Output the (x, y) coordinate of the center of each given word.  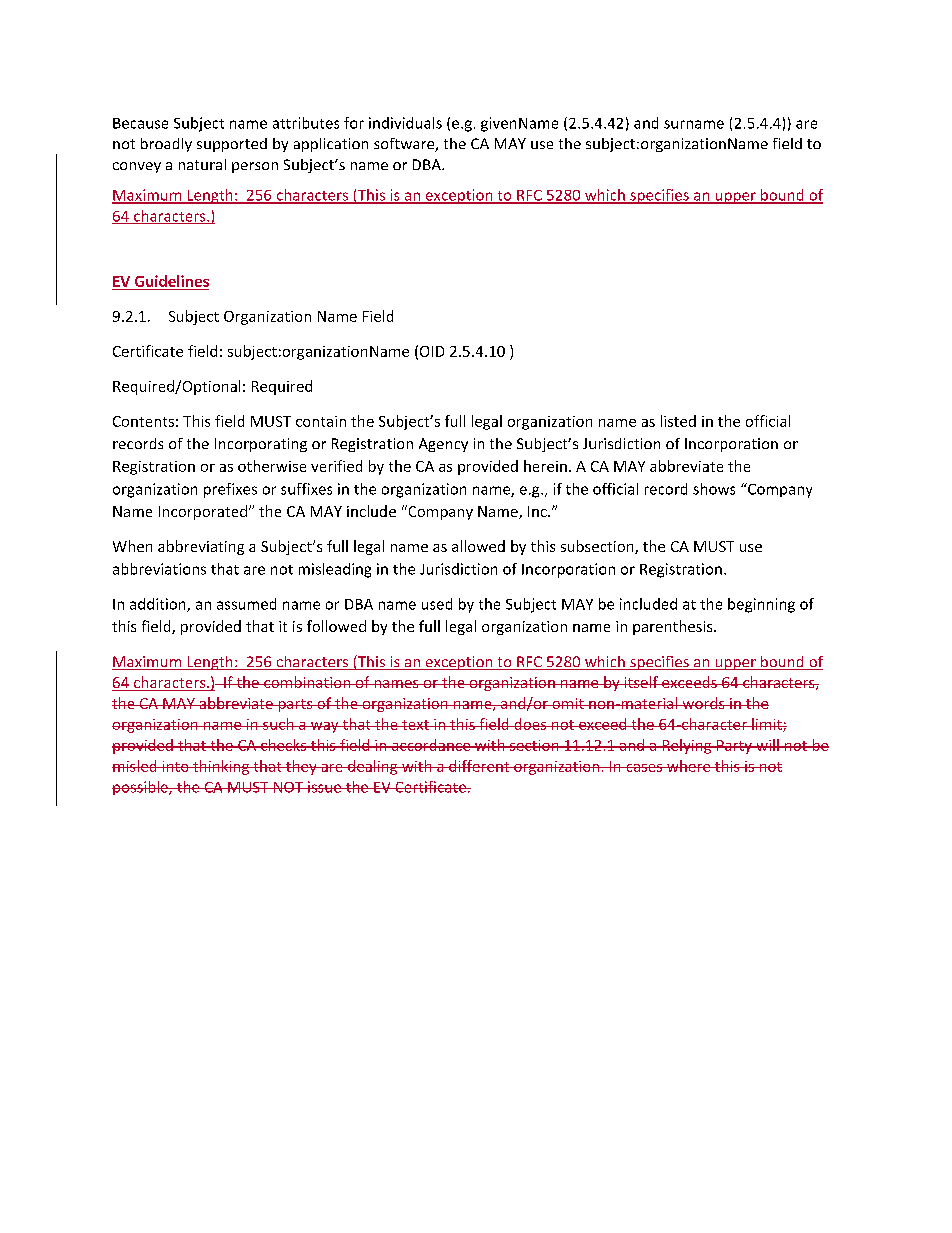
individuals (405, 123)
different (479, 766)
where (689, 766)
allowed (478, 546)
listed (678, 421)
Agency (443, 445)
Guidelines (172, 281)
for (354, 123)
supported (232, 145)
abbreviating (201, 547)
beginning (761, 605)
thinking (221, 767)
